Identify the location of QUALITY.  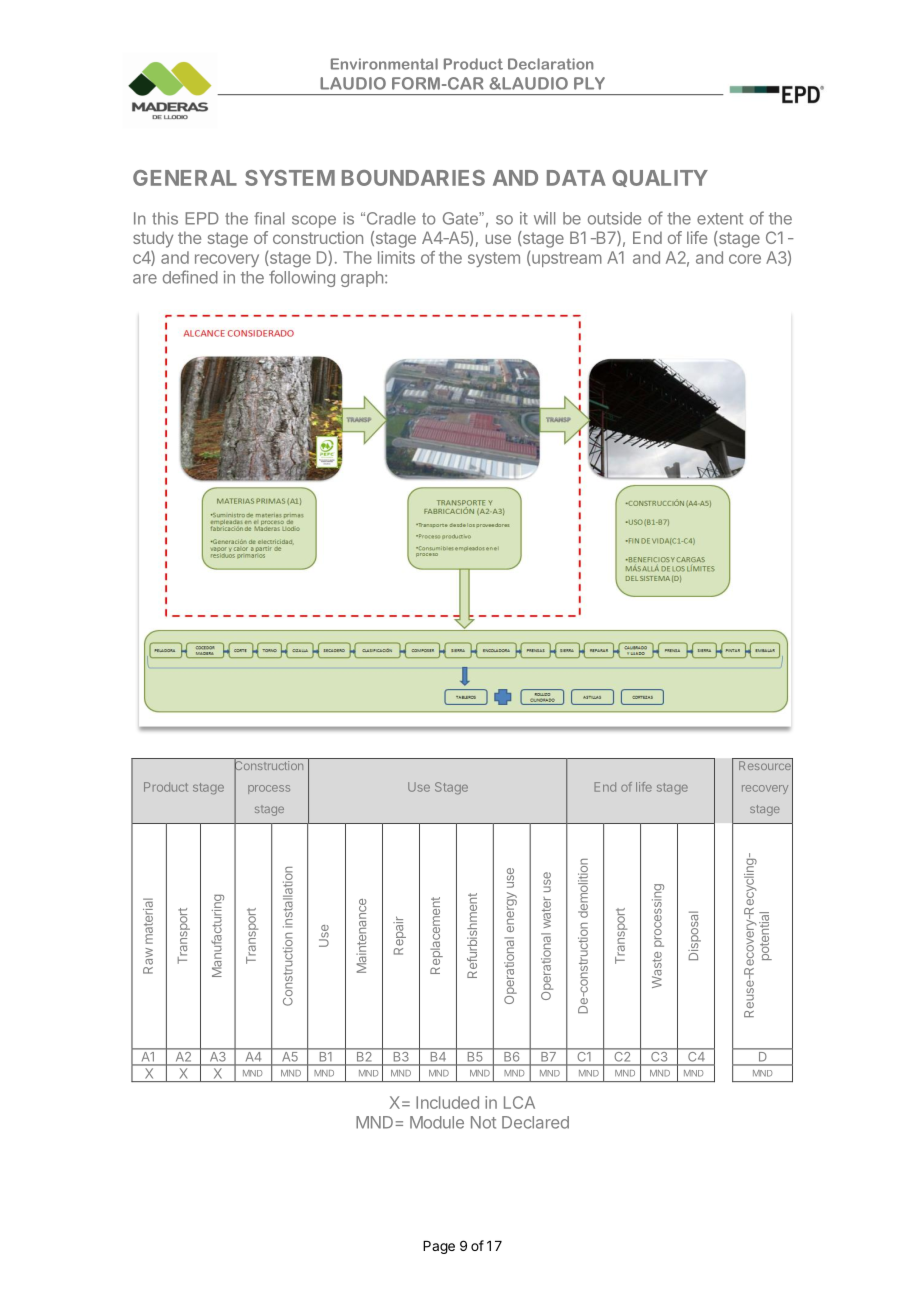
(660, 178).
